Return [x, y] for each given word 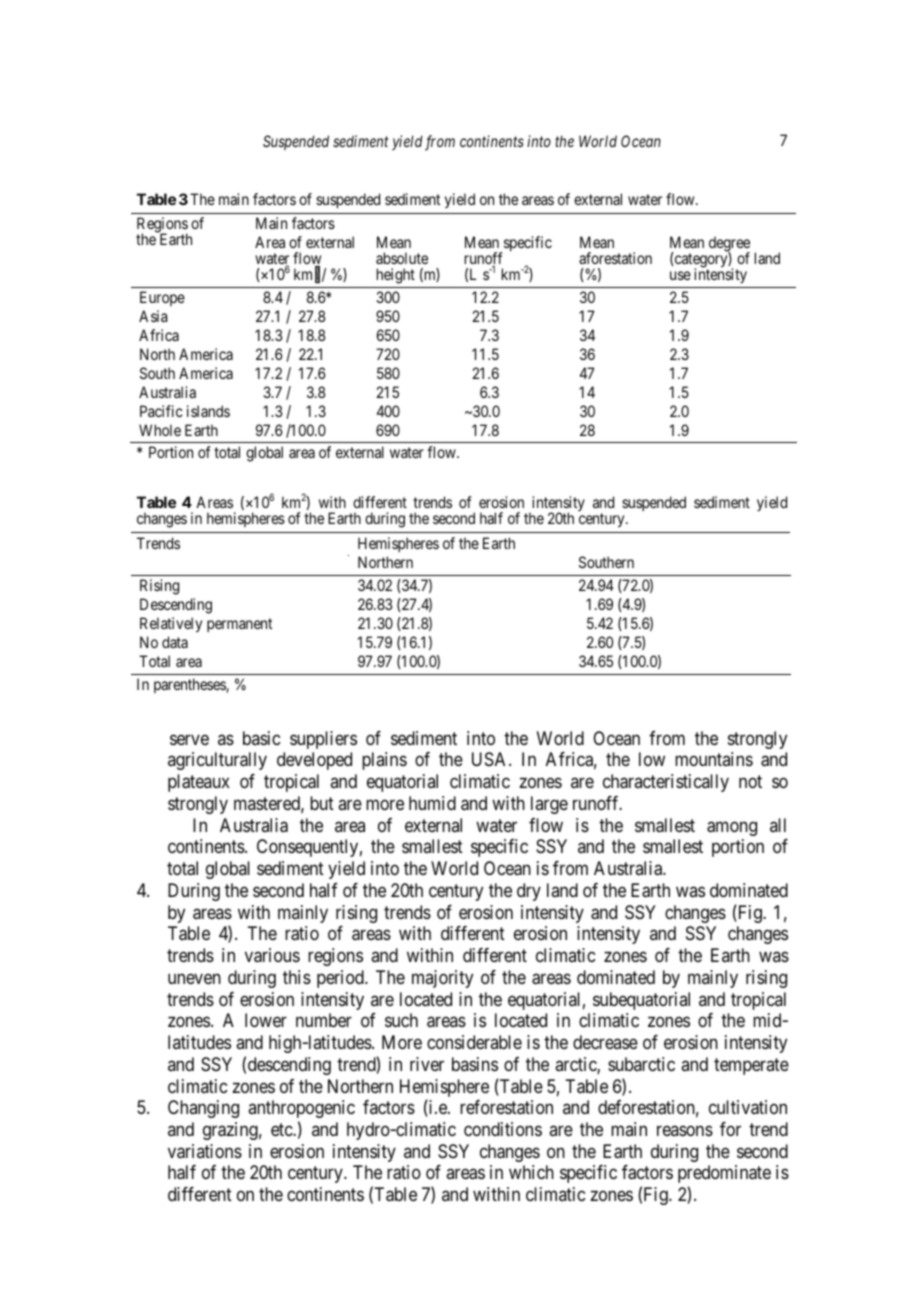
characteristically [666, 783]
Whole [160, 430]
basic [261, 738]
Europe [162, 298]
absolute [402, 258]
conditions [503, 1129]
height [396, 276]
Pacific [161, 411]
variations [205, 1151]
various [272, 955]
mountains [714, 759]
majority [442, 979]
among [732, 828]
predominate [724, 1174]
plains [384, 761]
